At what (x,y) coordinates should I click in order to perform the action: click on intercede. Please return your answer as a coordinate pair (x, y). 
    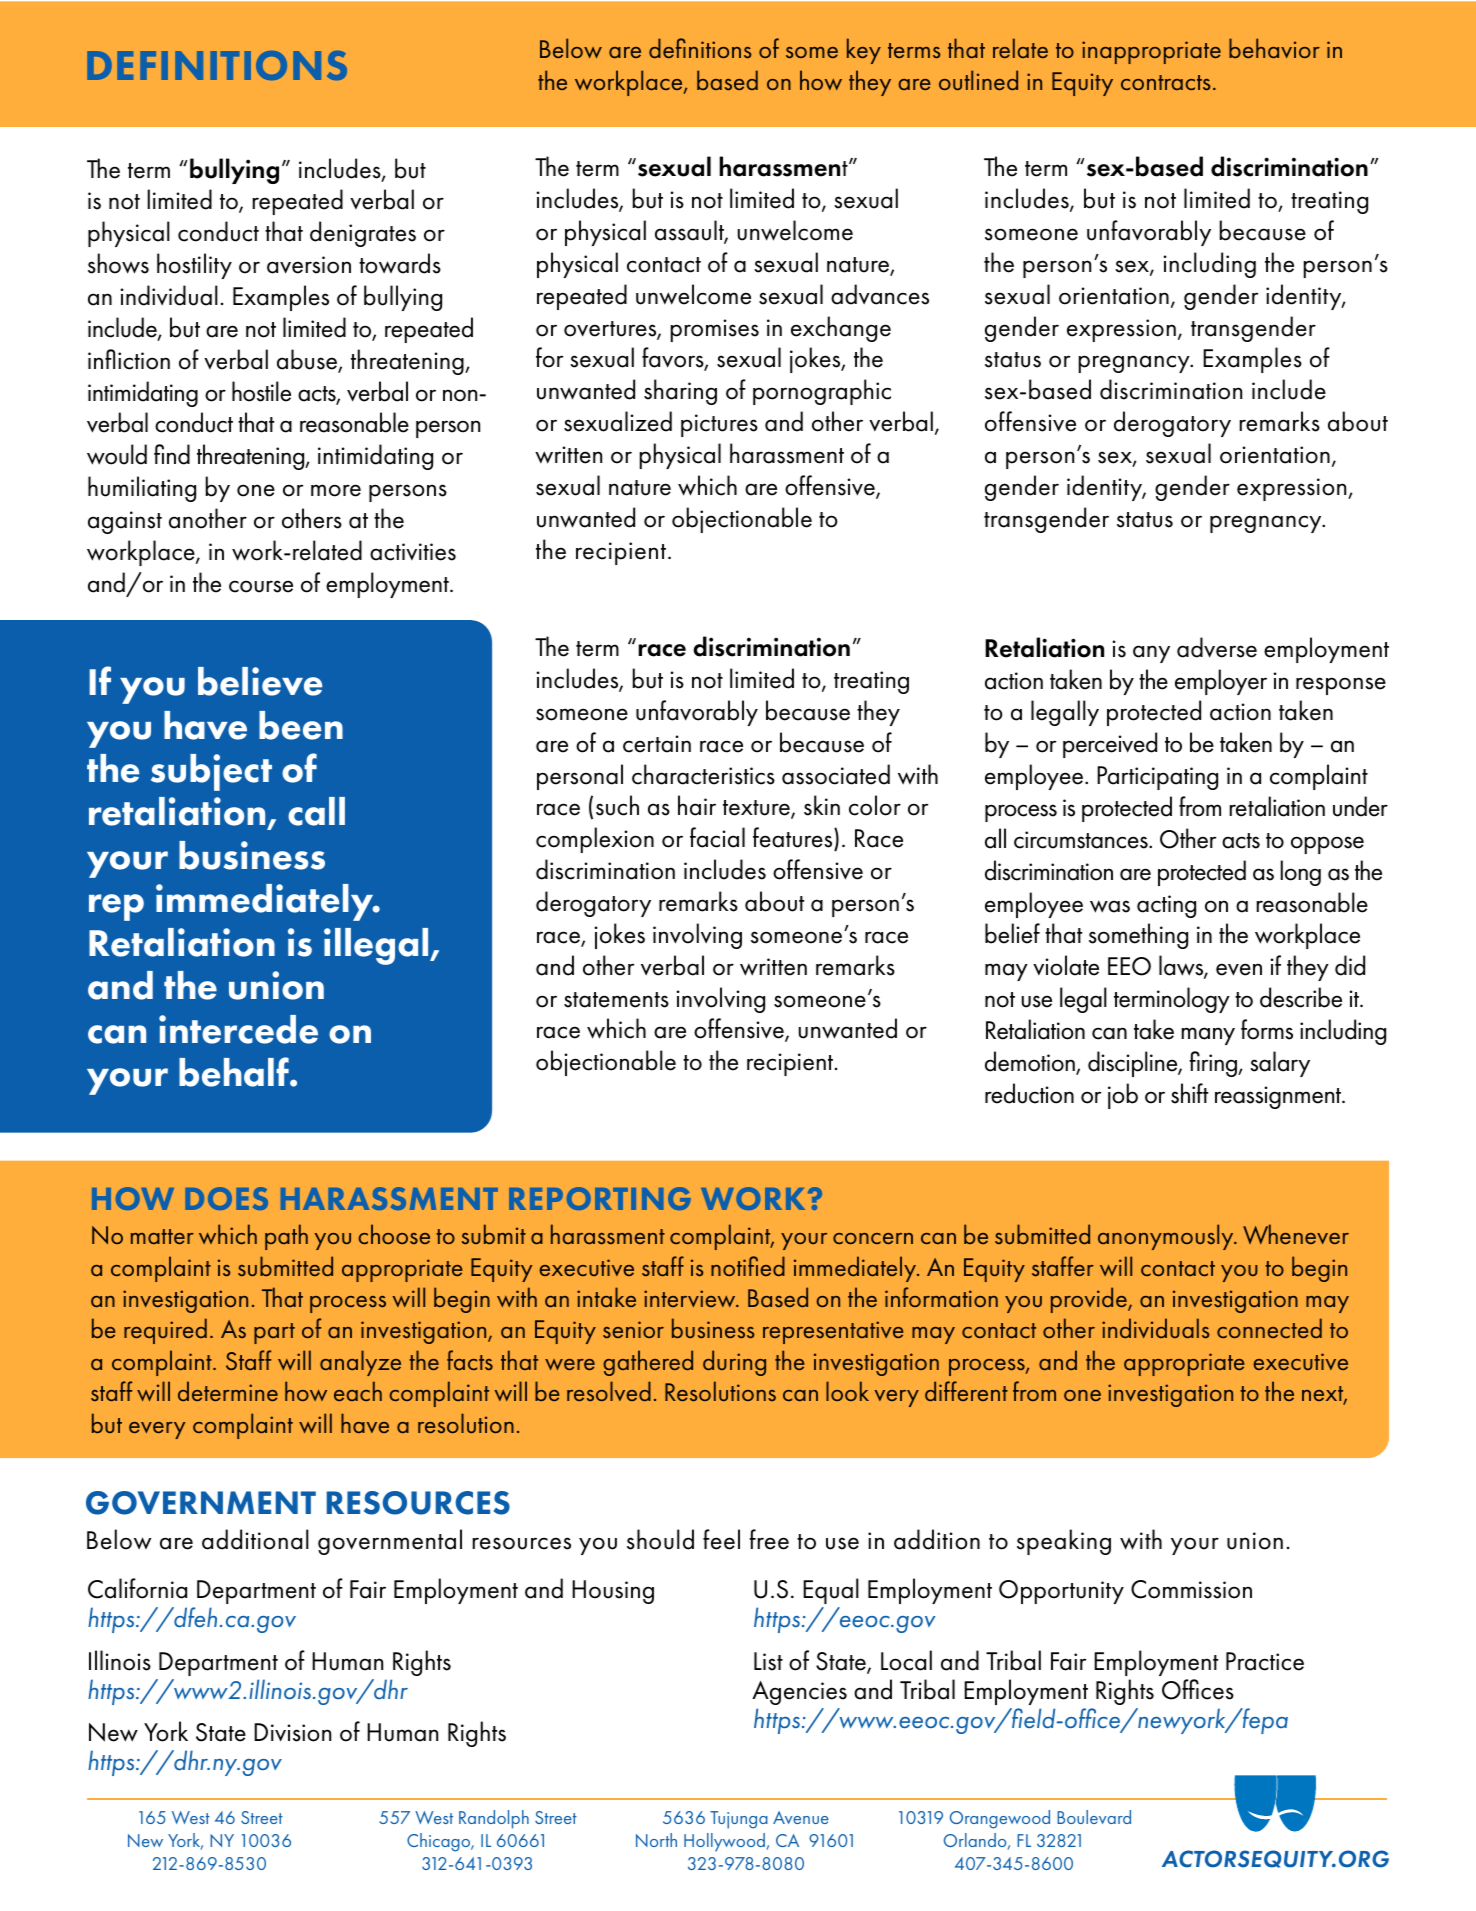
    Looking at the image, I should click on (238, 1029).
